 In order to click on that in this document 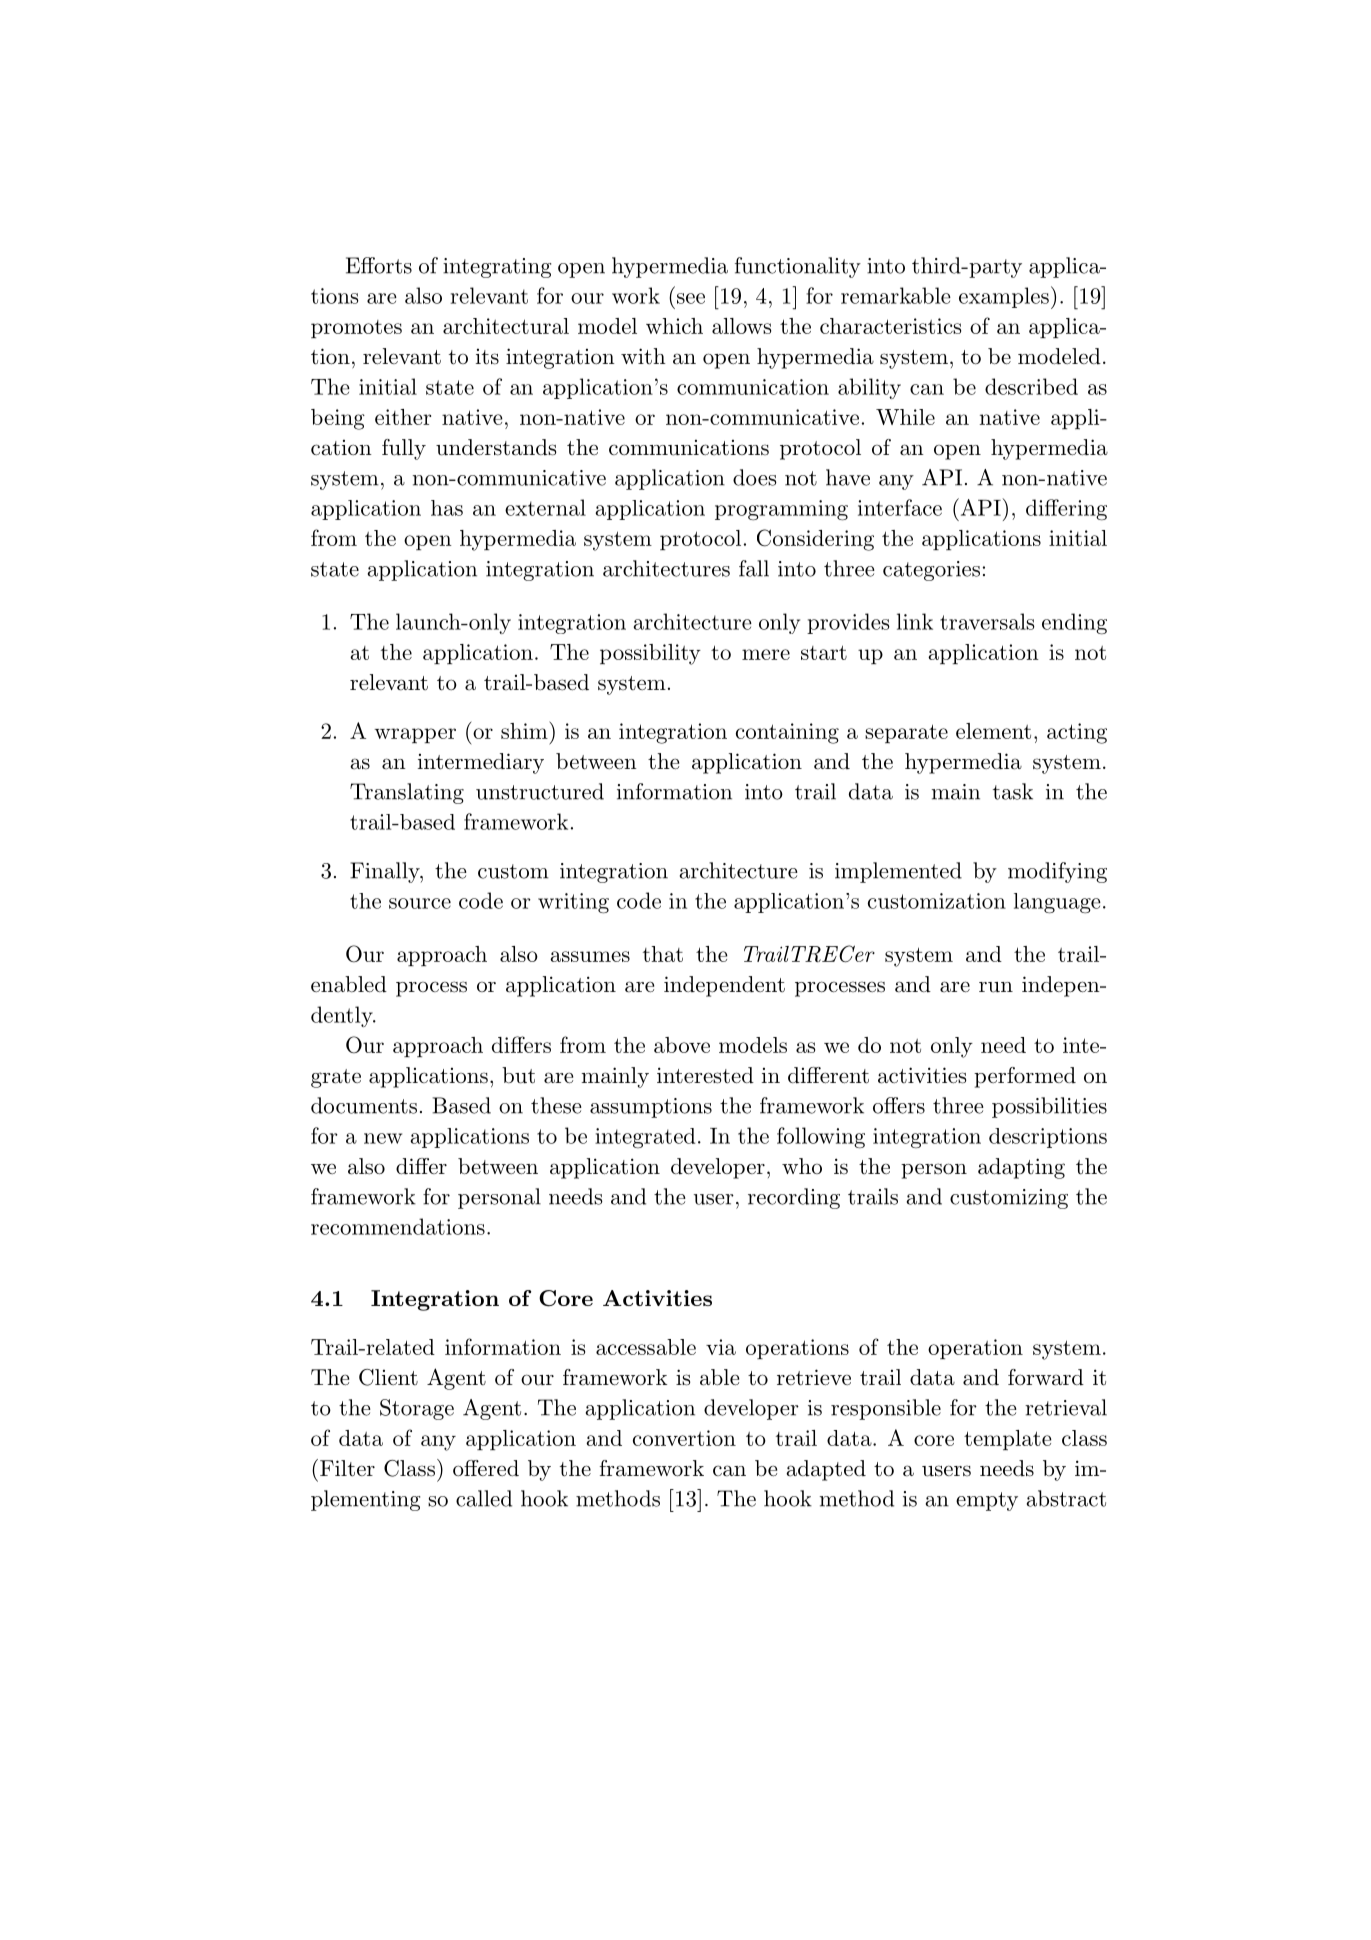, I will do `click(663, 954)`.
